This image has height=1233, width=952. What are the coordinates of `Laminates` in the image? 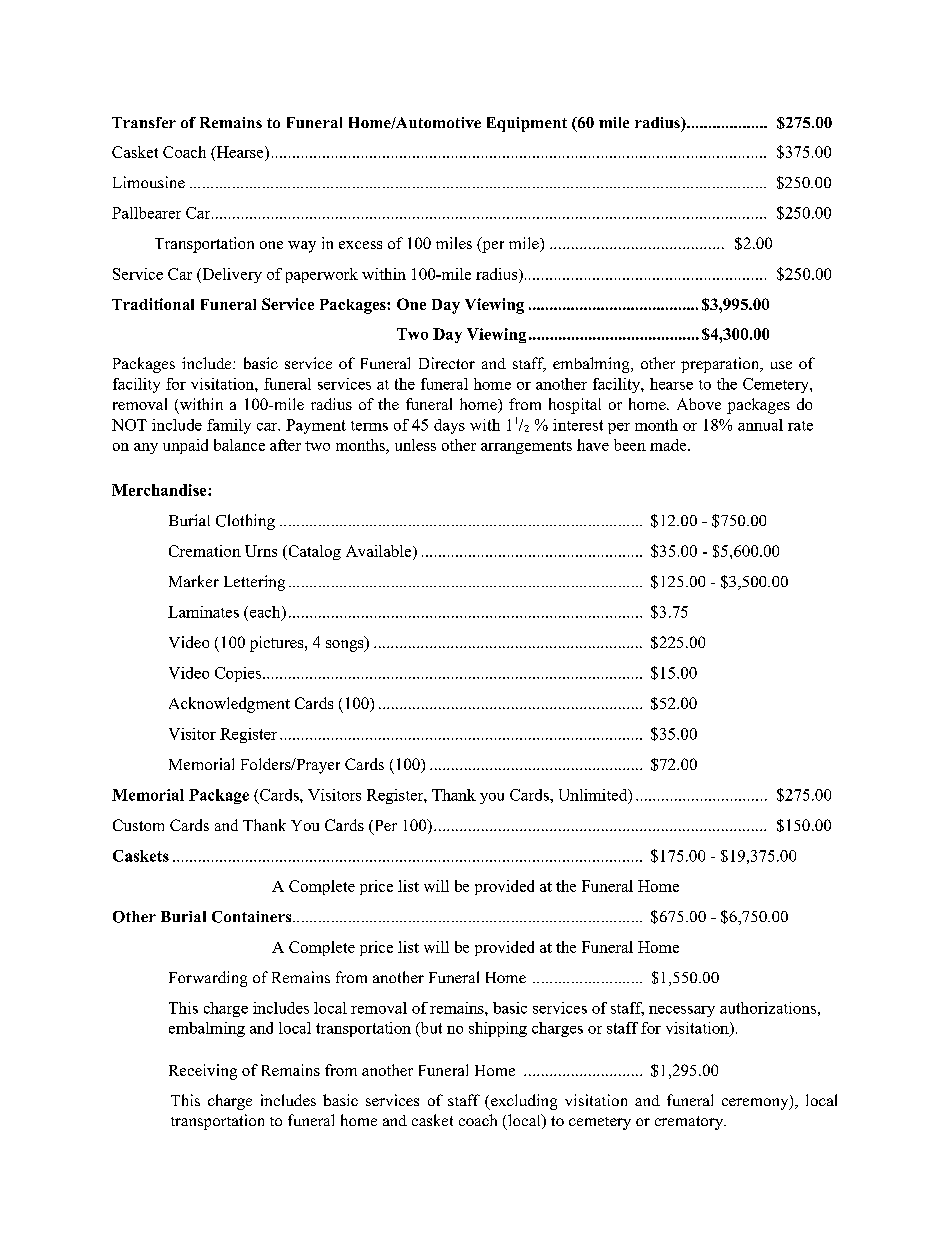 It's located at (203, 612).
